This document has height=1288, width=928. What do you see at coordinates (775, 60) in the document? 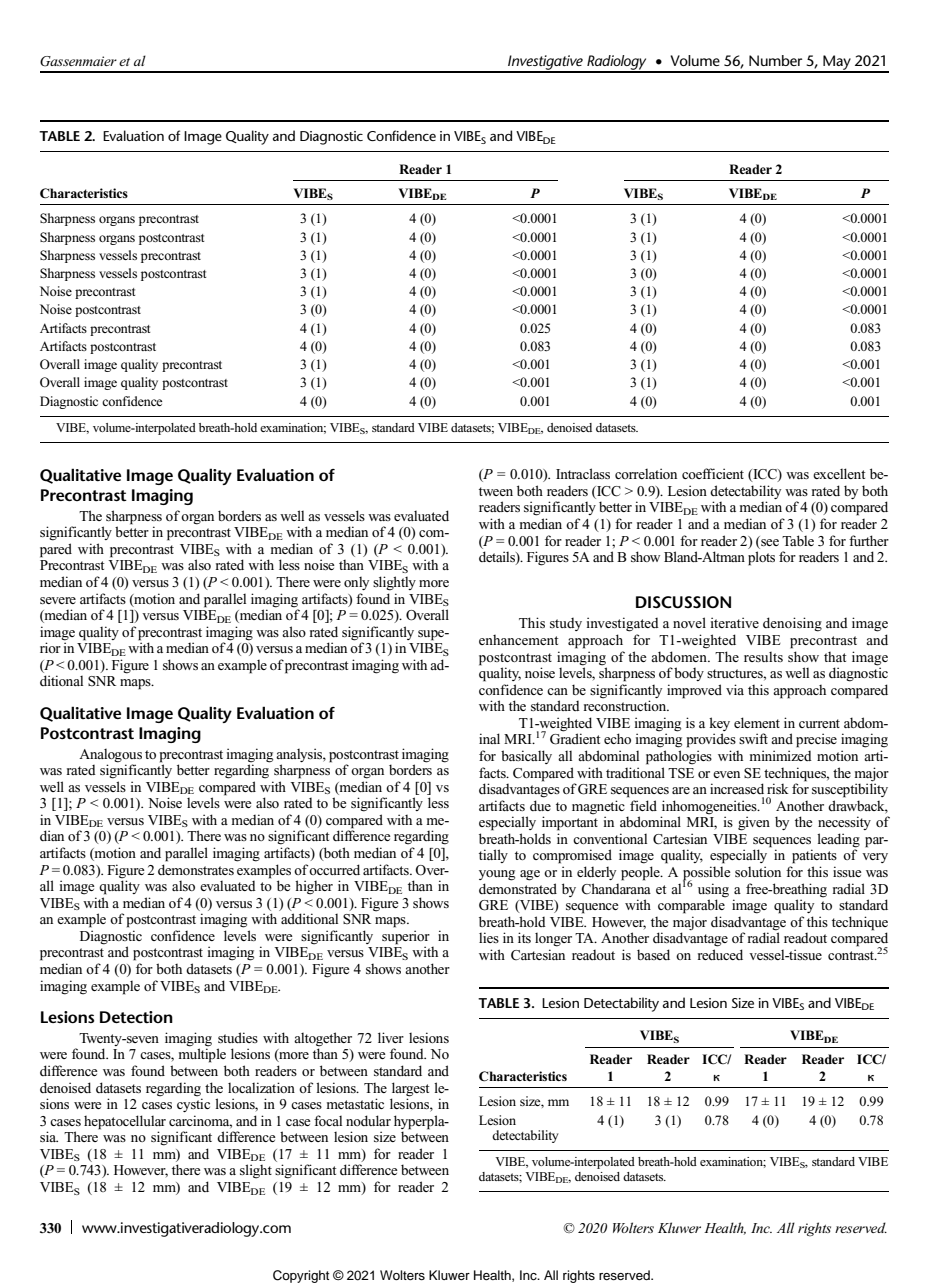
I see `Number` at bounding box center [775, 60].
